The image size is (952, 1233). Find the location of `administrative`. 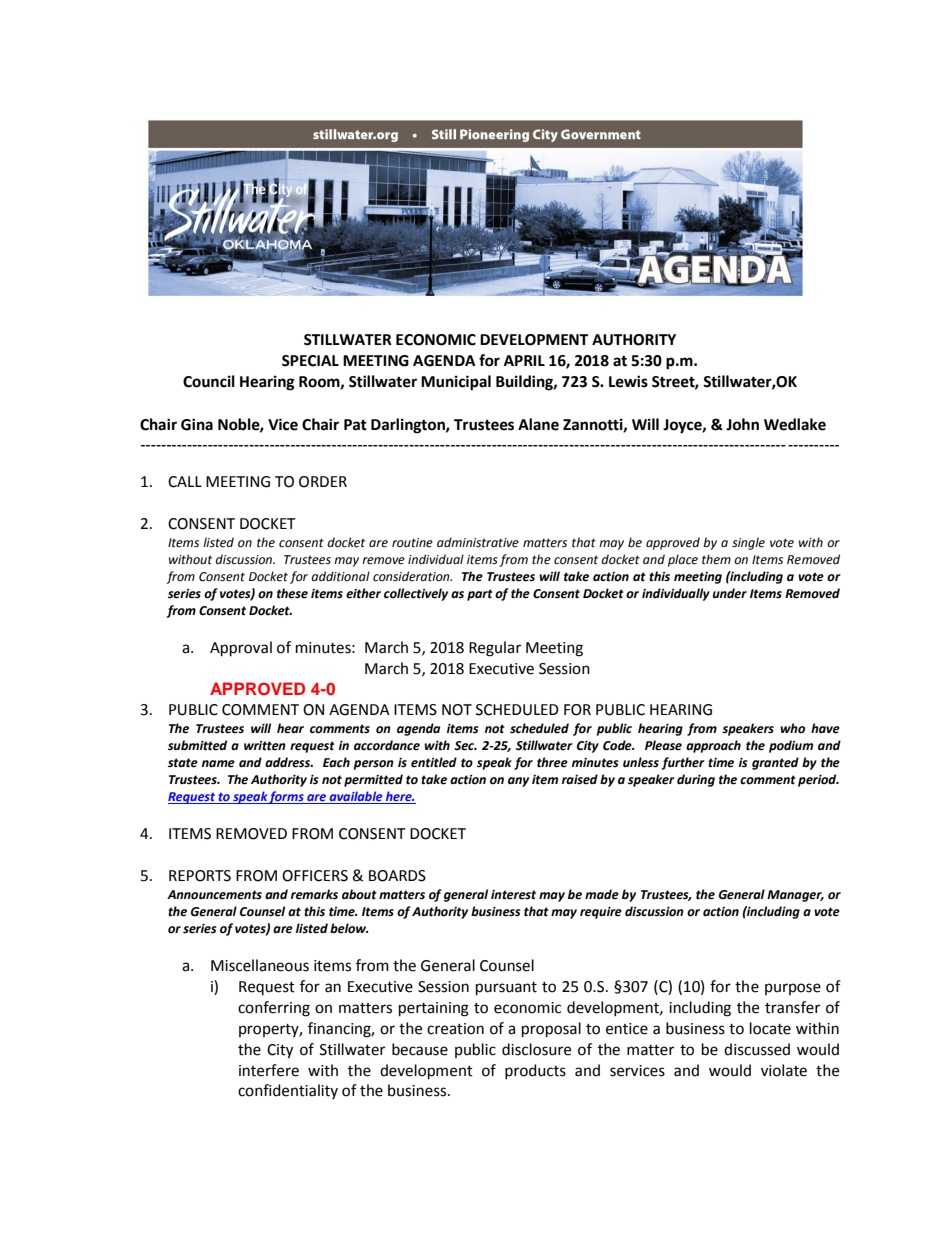

administrative is located at coordinates (478, 542).
